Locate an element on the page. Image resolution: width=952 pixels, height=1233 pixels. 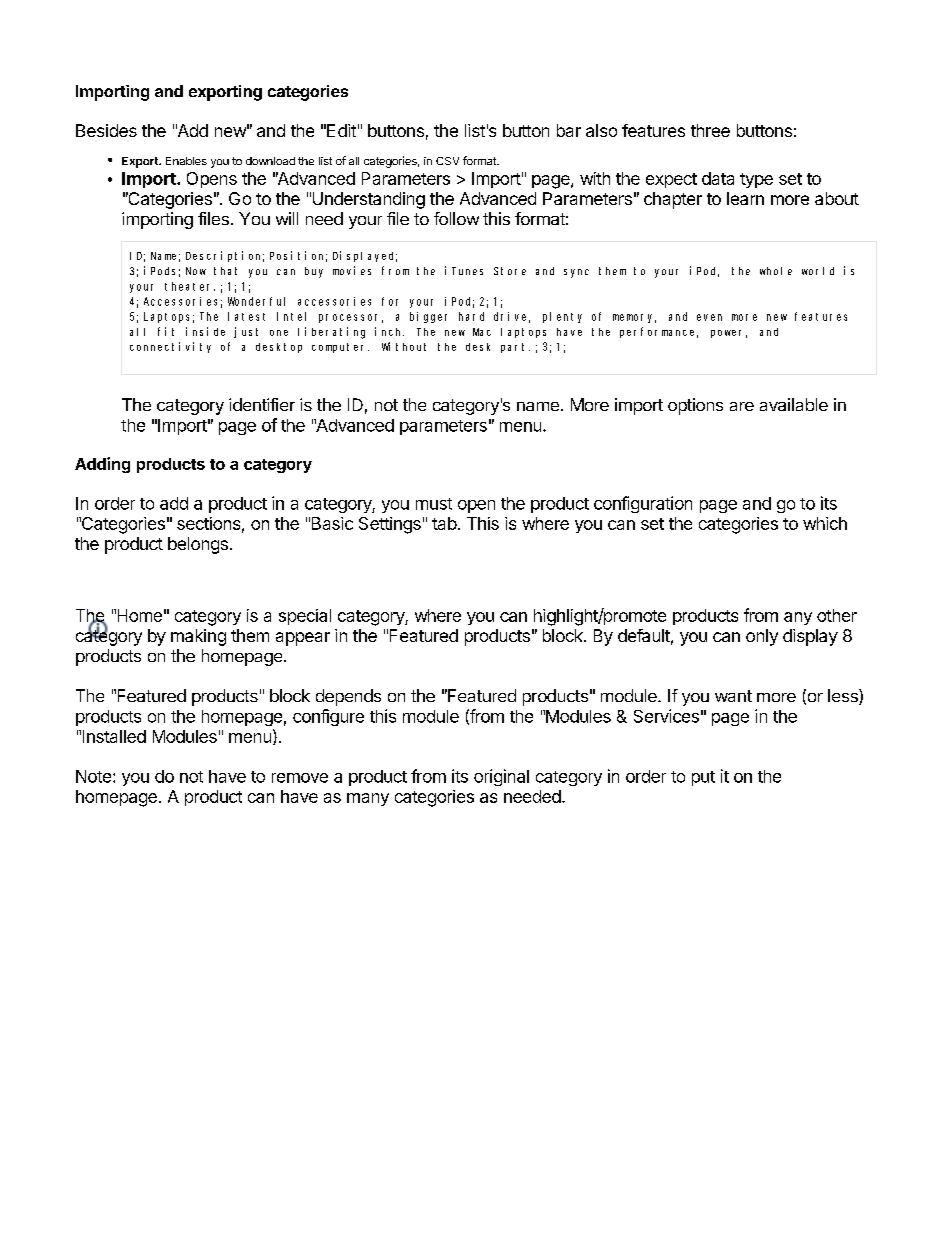
belongs is located at coordinates (198, 545).
